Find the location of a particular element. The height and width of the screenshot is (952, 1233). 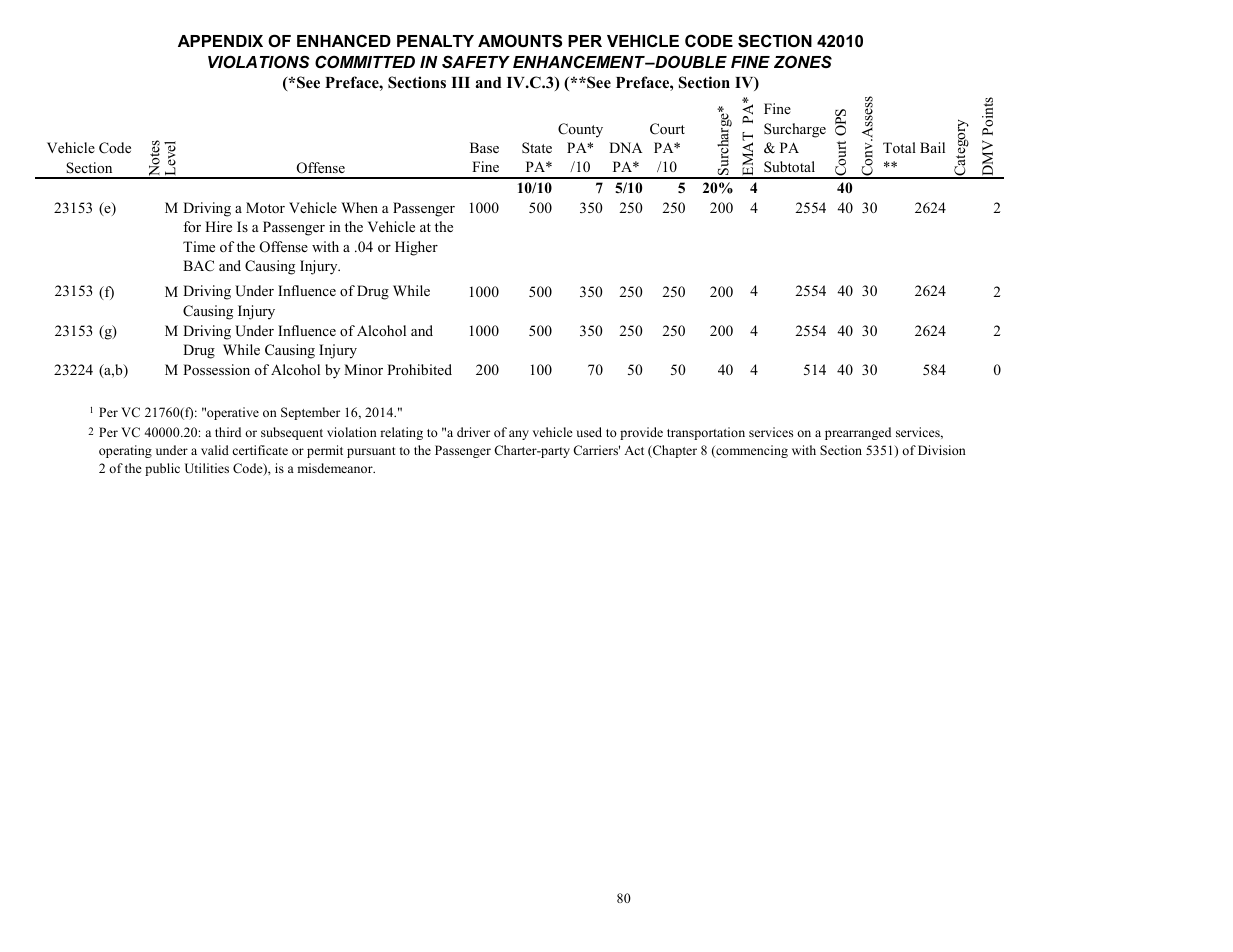

State is located at coordinates (537, 148).
